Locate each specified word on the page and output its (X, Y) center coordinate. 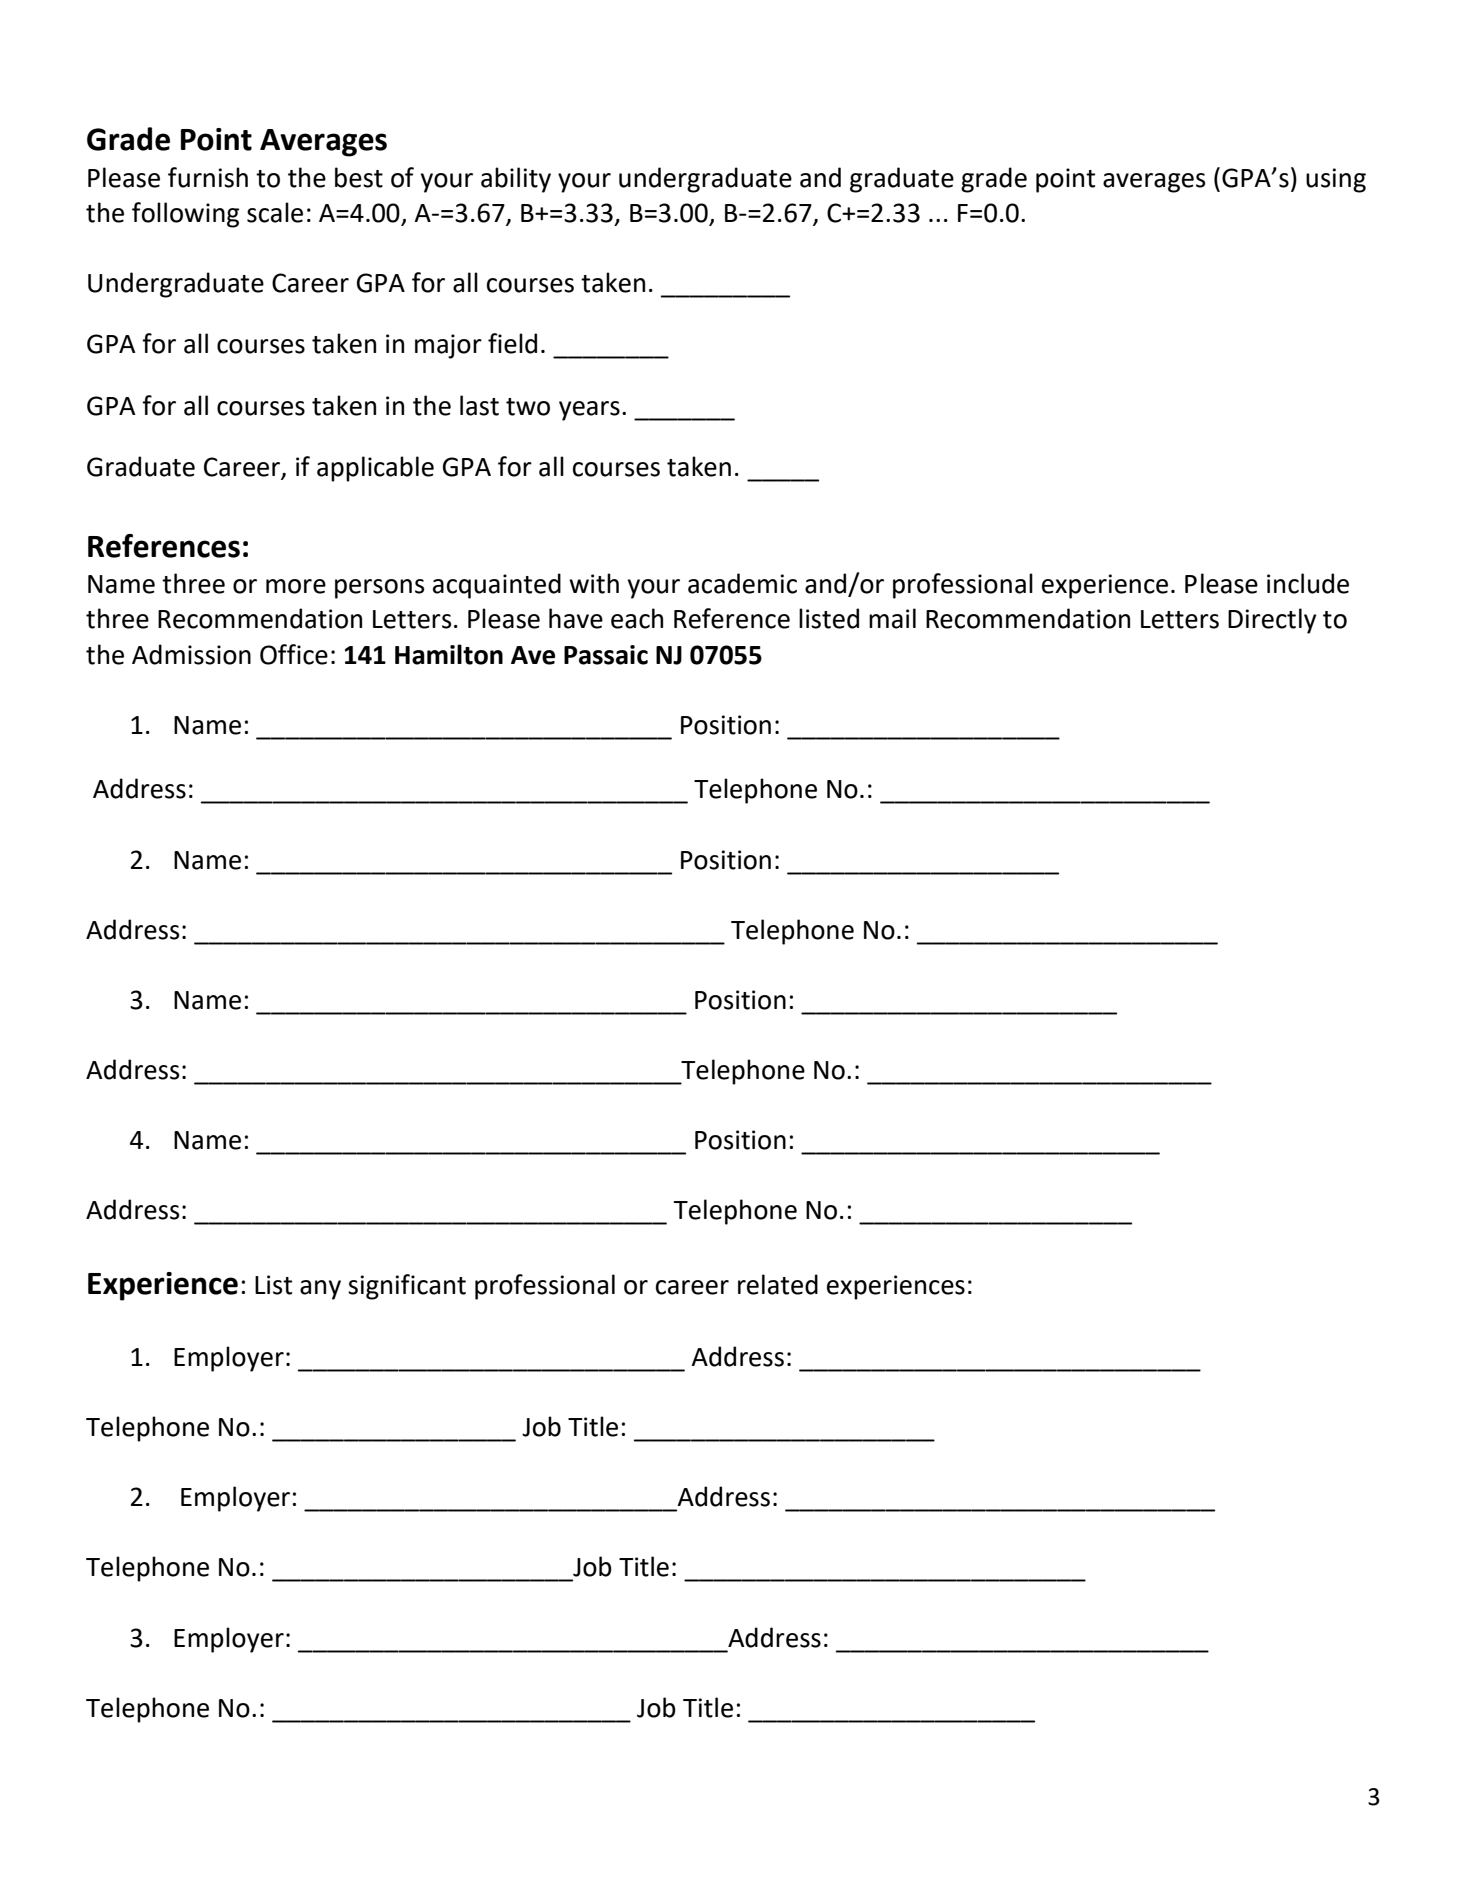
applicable (375, 469)
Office (294, 654)
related (778, 1284)
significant (407, 1287)
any (320, 1290)
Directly (1272, 621)
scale (275, 212)
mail (892, 618)
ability (516, 180)
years (589, 411)
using (1336, 180)
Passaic (606, 655)
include (1308, 583)
